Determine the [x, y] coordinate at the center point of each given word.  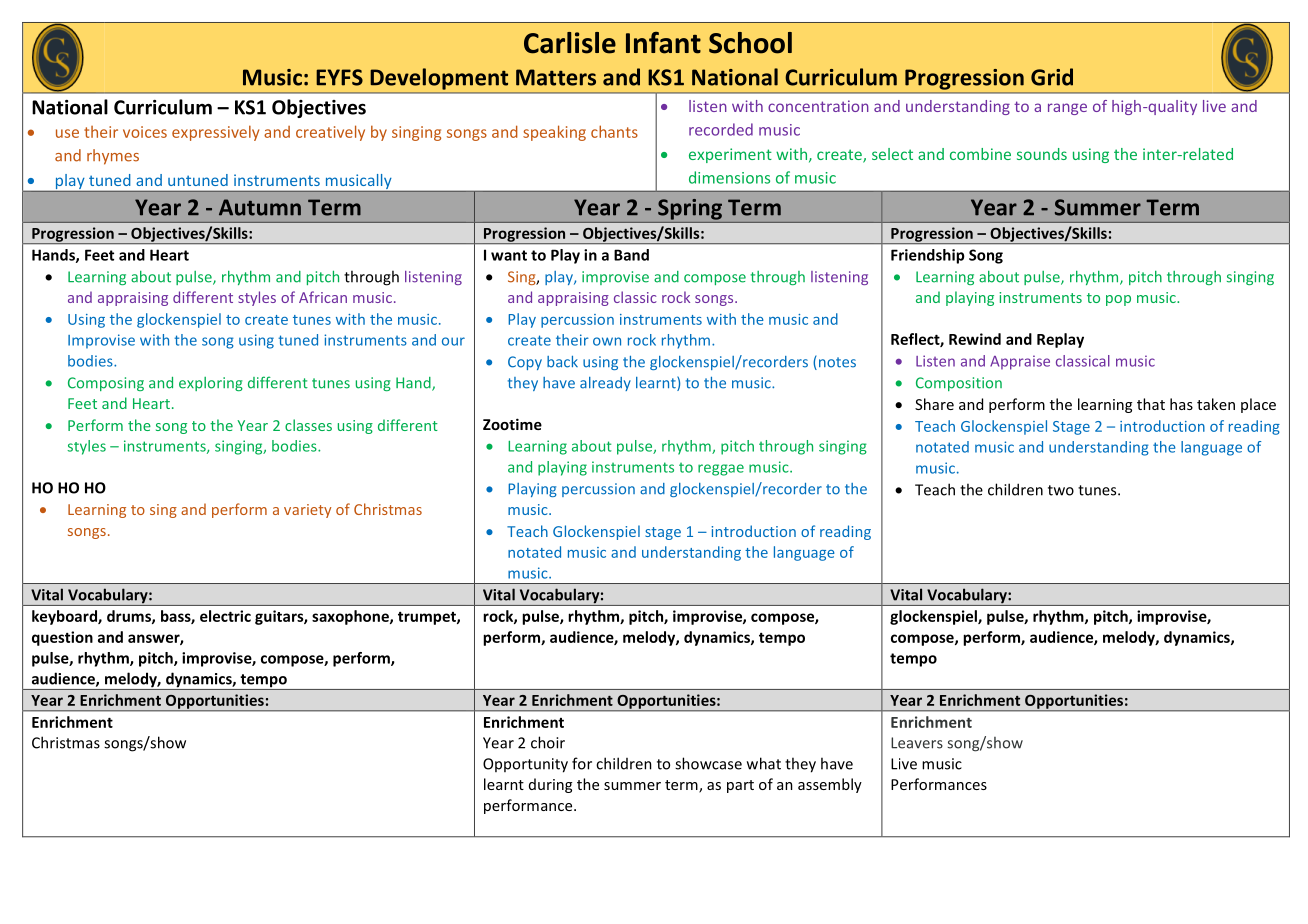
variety [307, 511]
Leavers [917, 743]
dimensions [729, 177]
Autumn [260, 207]
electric [225, 616]
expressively [215, 133]
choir [548, 742]
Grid [1052, 77]
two [1061, 490]
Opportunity [525, 765]
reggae [721, 470]
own [607, 341]
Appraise [1020, 362]
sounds [1042, 154]
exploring [211, 384]
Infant [663, 43]
